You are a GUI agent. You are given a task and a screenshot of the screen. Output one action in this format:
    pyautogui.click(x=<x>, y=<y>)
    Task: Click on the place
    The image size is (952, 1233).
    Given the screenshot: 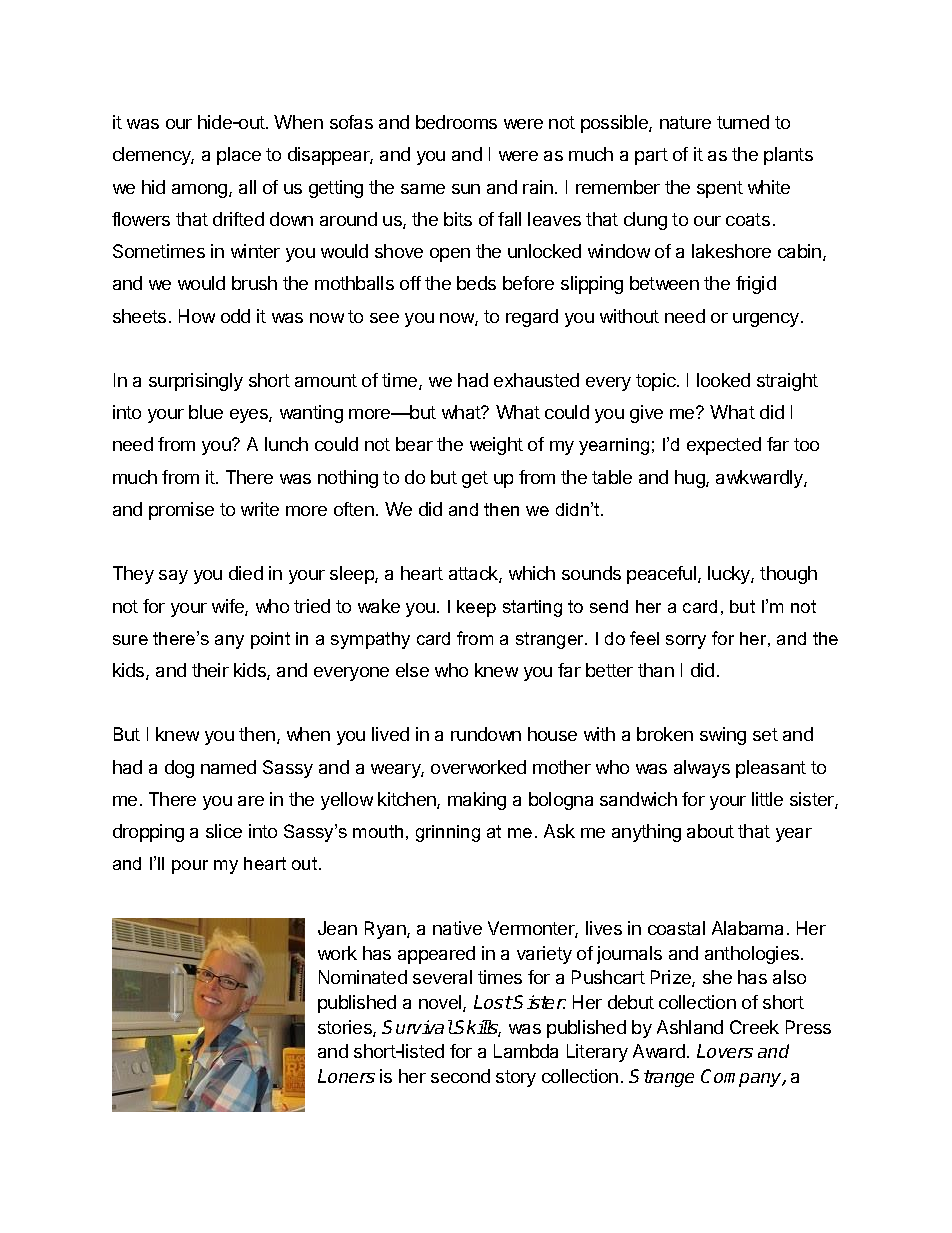 What is the action you would take?
    pyautogui.click(x=239, y=156)
